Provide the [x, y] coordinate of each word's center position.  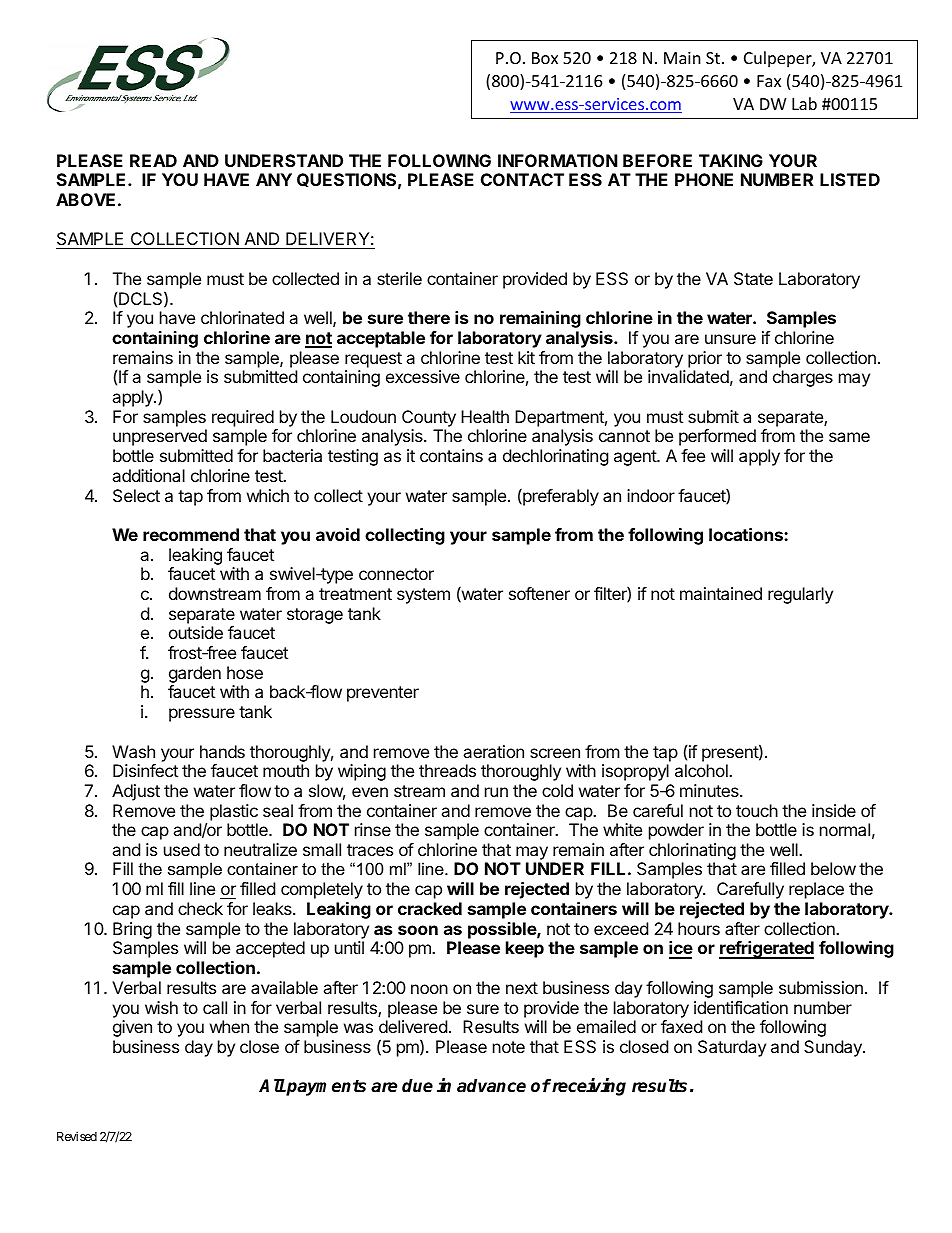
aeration [493, 751]
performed [717, 437]
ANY [274, 179]
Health [485, 416]
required [243, 418]
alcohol [702, 770]
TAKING [731, 160]
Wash [133, 751]
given [132, 1028]
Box [545, 58]
